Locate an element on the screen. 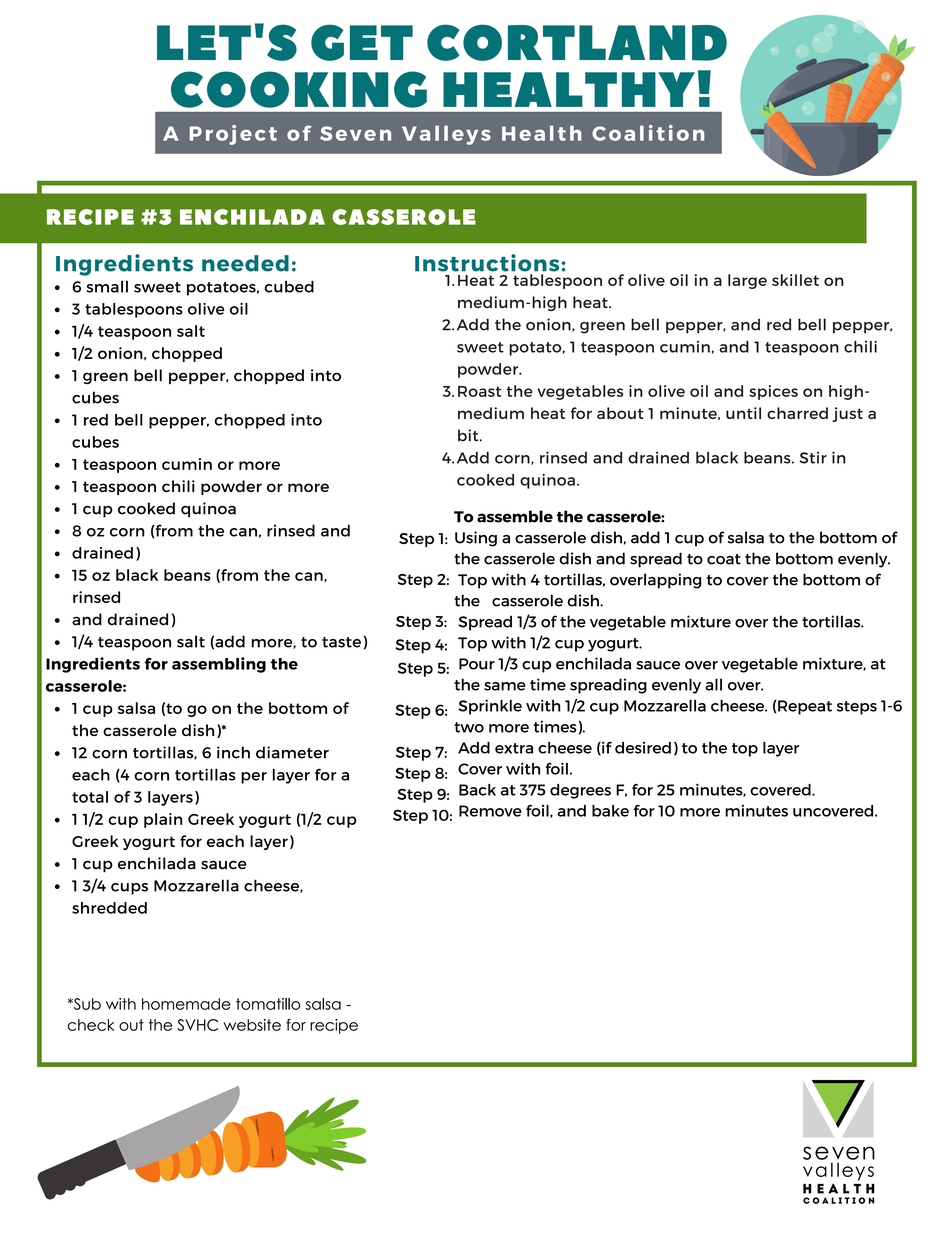  homemade is located at coordinates (186, 1004).
